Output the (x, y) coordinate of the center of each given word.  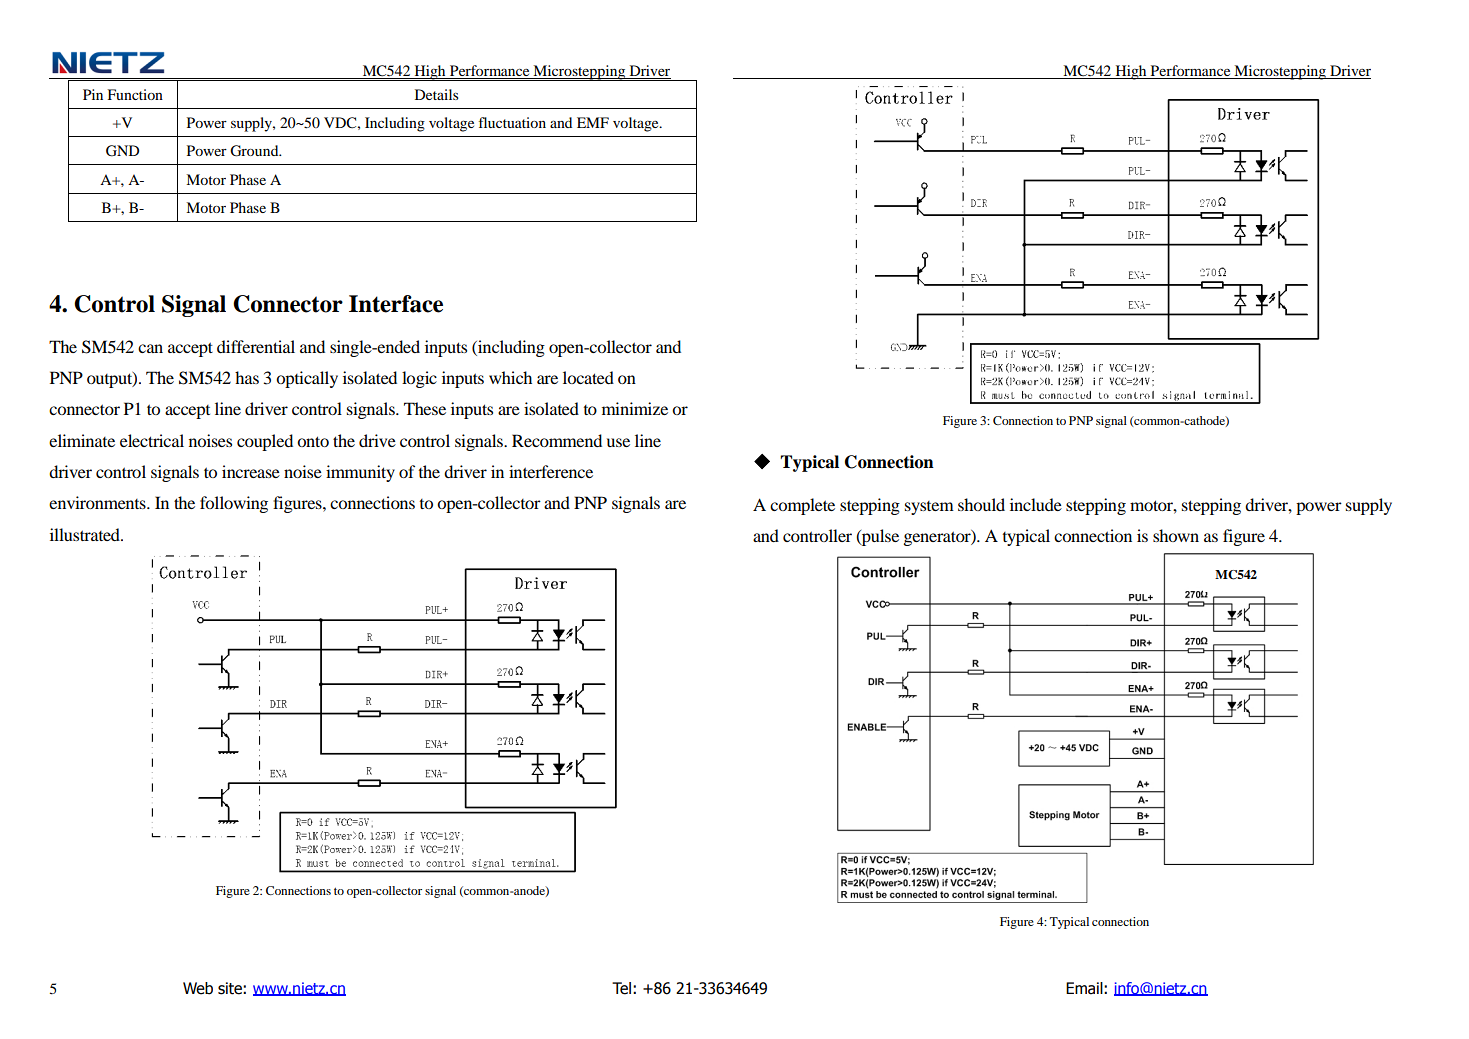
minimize (635, 408)
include (1036, 504)
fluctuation (512, 122)
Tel (621, 988)
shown (1176, 535)
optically (307, 379)
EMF (593, 122)
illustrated (86, 534)
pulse (879, 537)
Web (198, 988)
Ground (255, 151)
